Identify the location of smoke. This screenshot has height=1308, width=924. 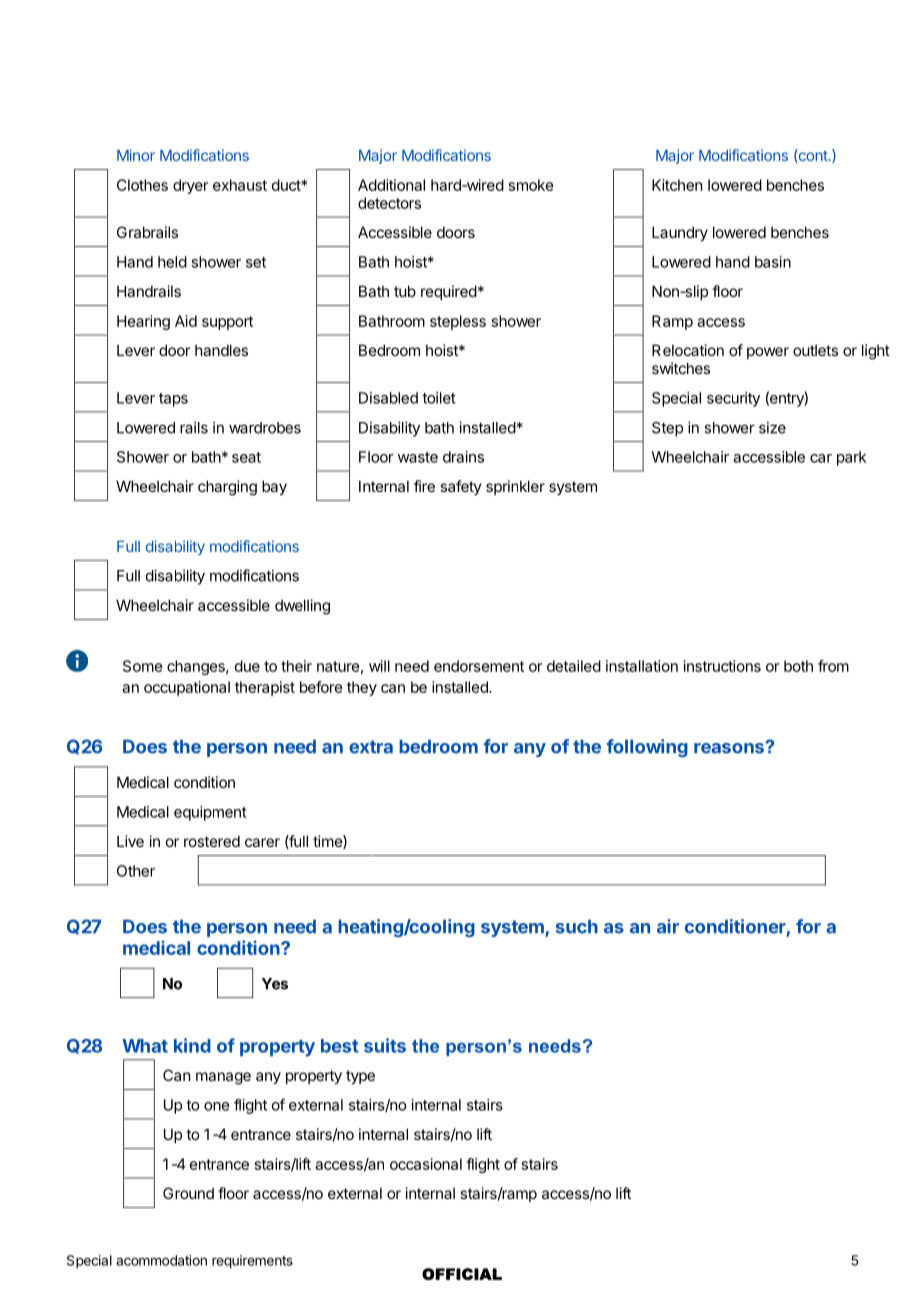
(531, 185).
